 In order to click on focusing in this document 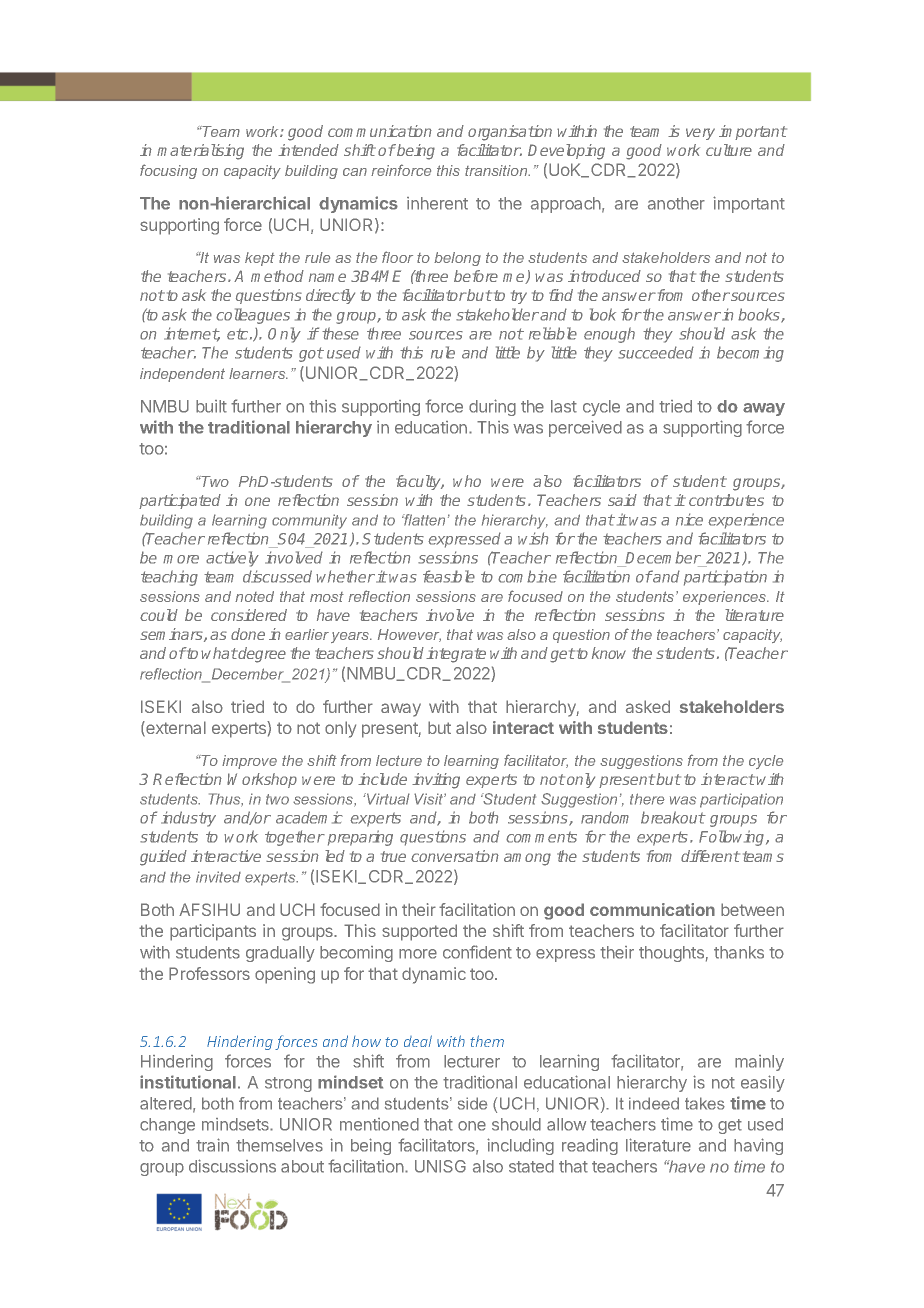, I will do `click(168, 171)`.
